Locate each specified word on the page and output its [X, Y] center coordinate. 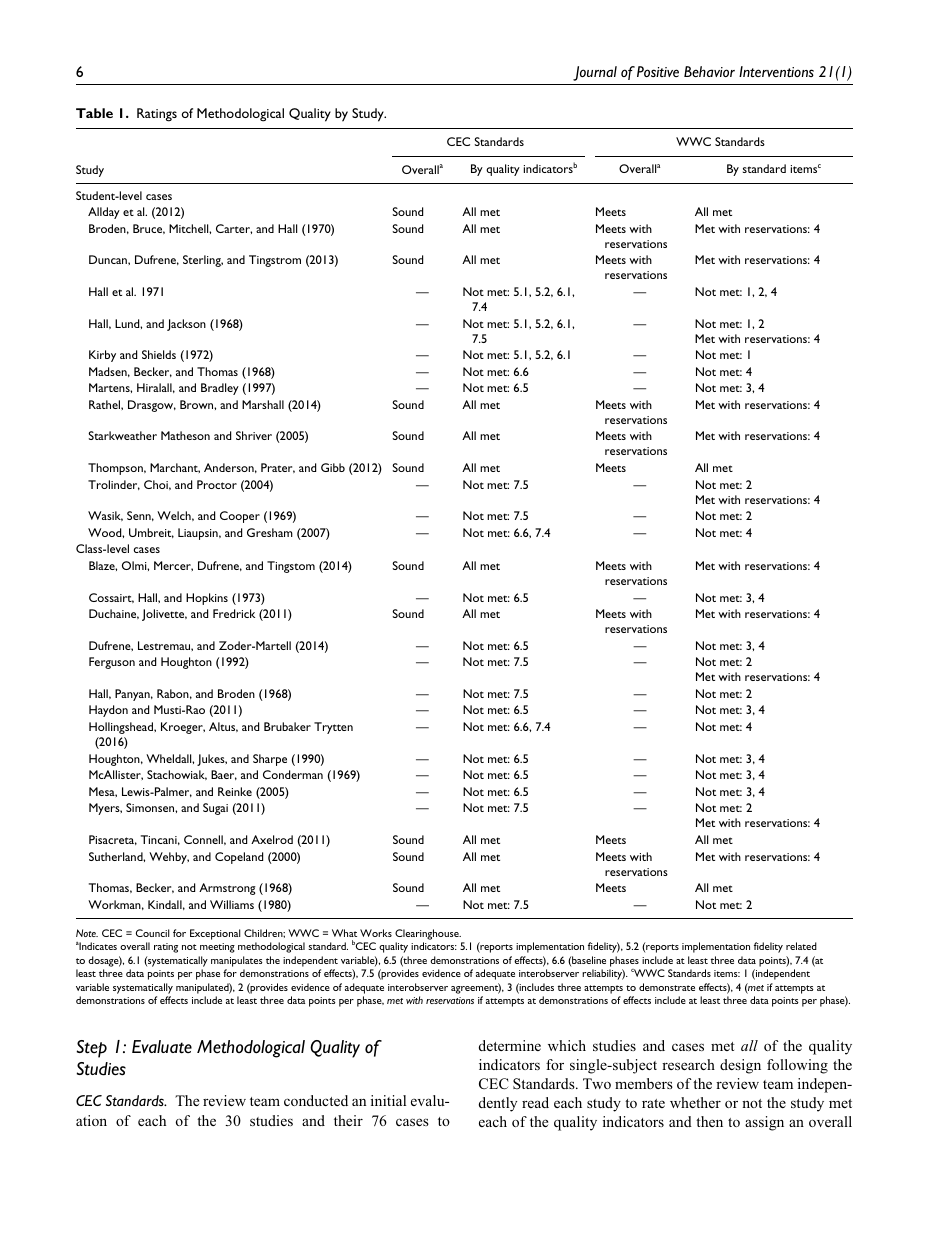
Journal [595, 73]
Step [91, 1049]
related [801, 946]
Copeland [239, 858]
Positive [658, 71]
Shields [159, 354]
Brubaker [287, 726]
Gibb [333, 467]
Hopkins [207, 599]
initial [388, 1100]
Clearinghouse [428, 934]
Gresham [270, 532]
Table [94, 113]
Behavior [709, 71]
